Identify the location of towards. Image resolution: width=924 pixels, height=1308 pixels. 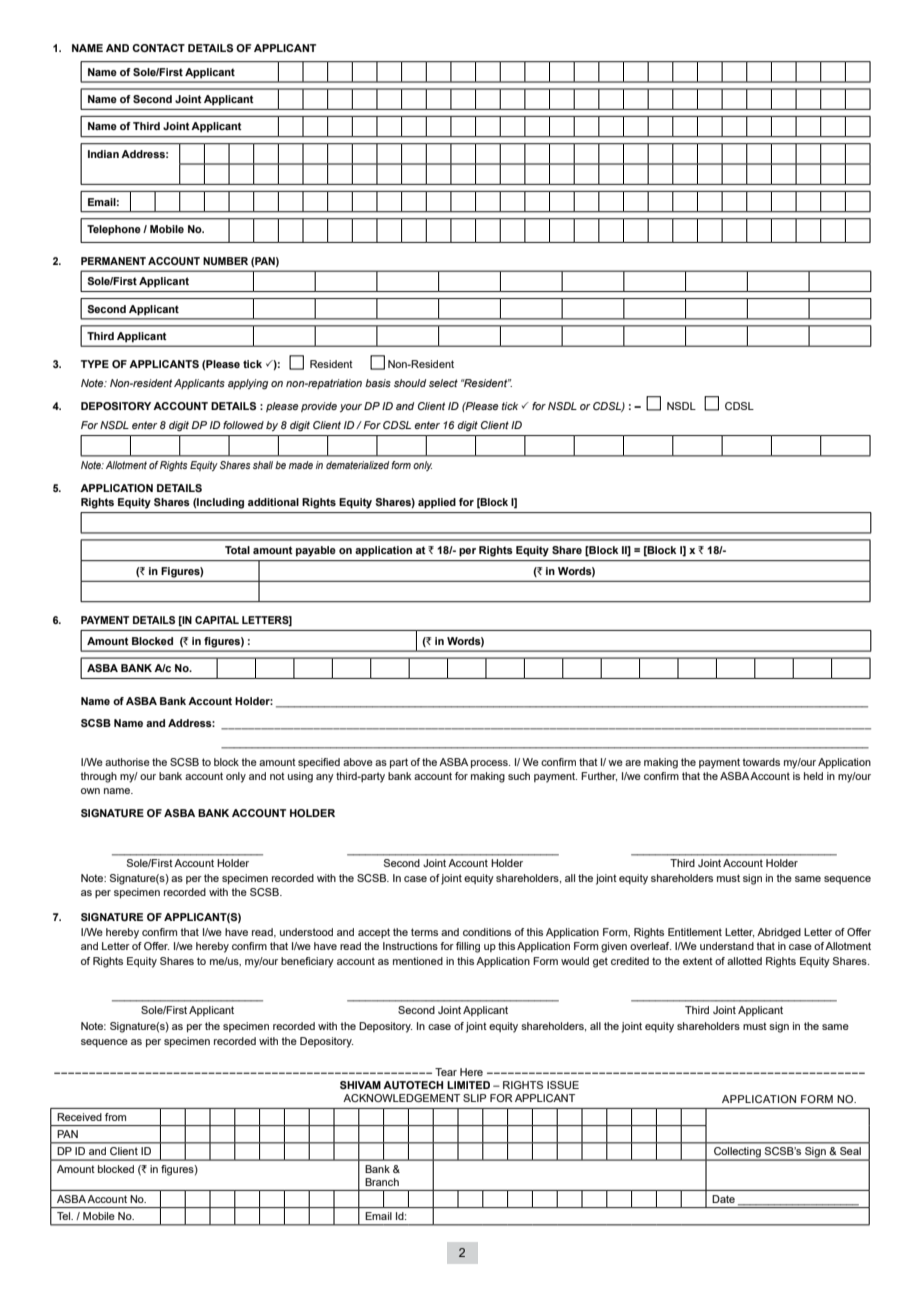
(761, 762).
